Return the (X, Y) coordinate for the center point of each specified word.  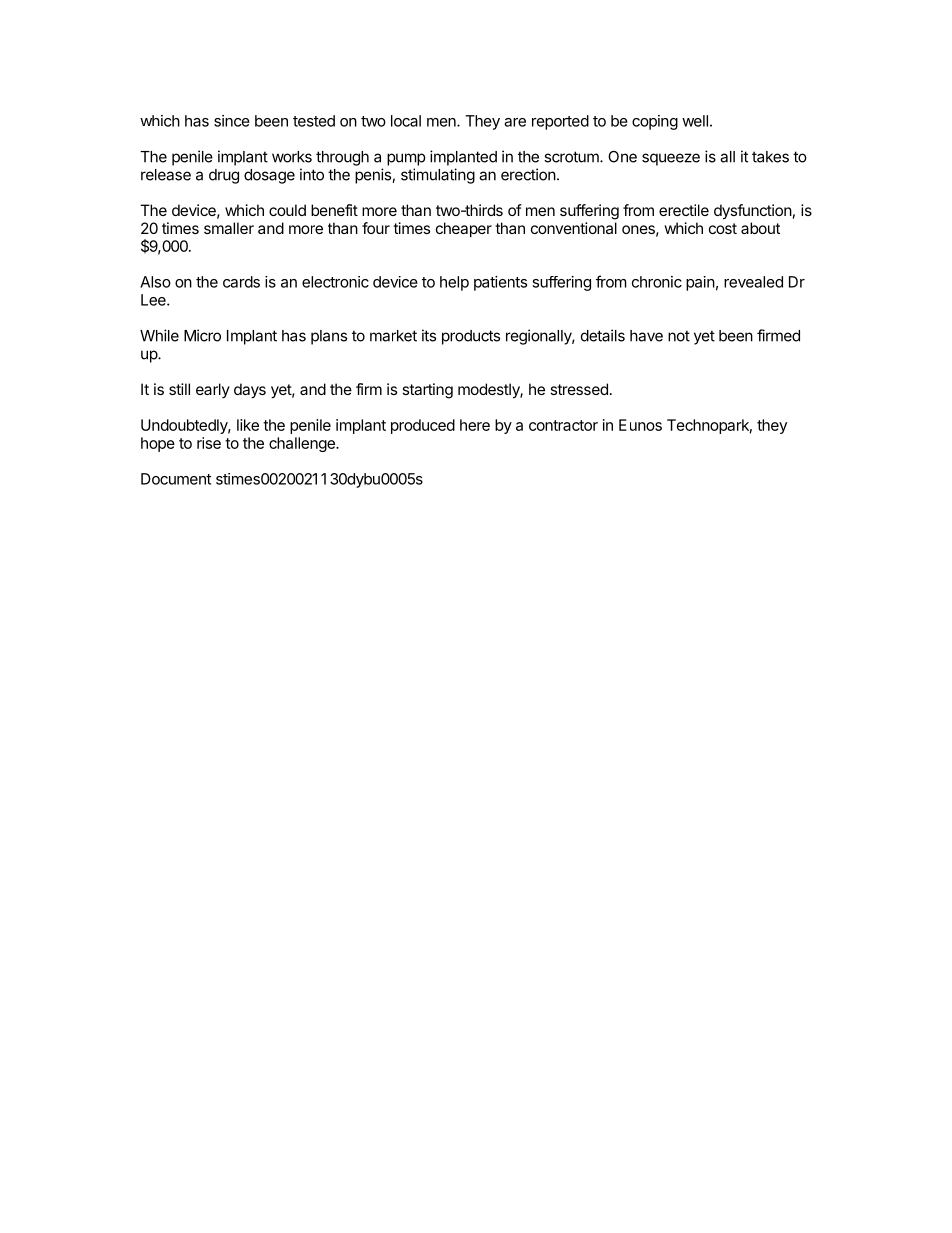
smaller (229, 228)
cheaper (464, 229)
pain (700, 283)
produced (423, 426)
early (213, 390)
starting (427, 391)
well (695, 121)
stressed (579, 389)
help (454, 283)
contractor (563, 425)
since (232, 121)
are (515, 122)
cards (241, 282)
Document (176, 479)
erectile (684, 210)
